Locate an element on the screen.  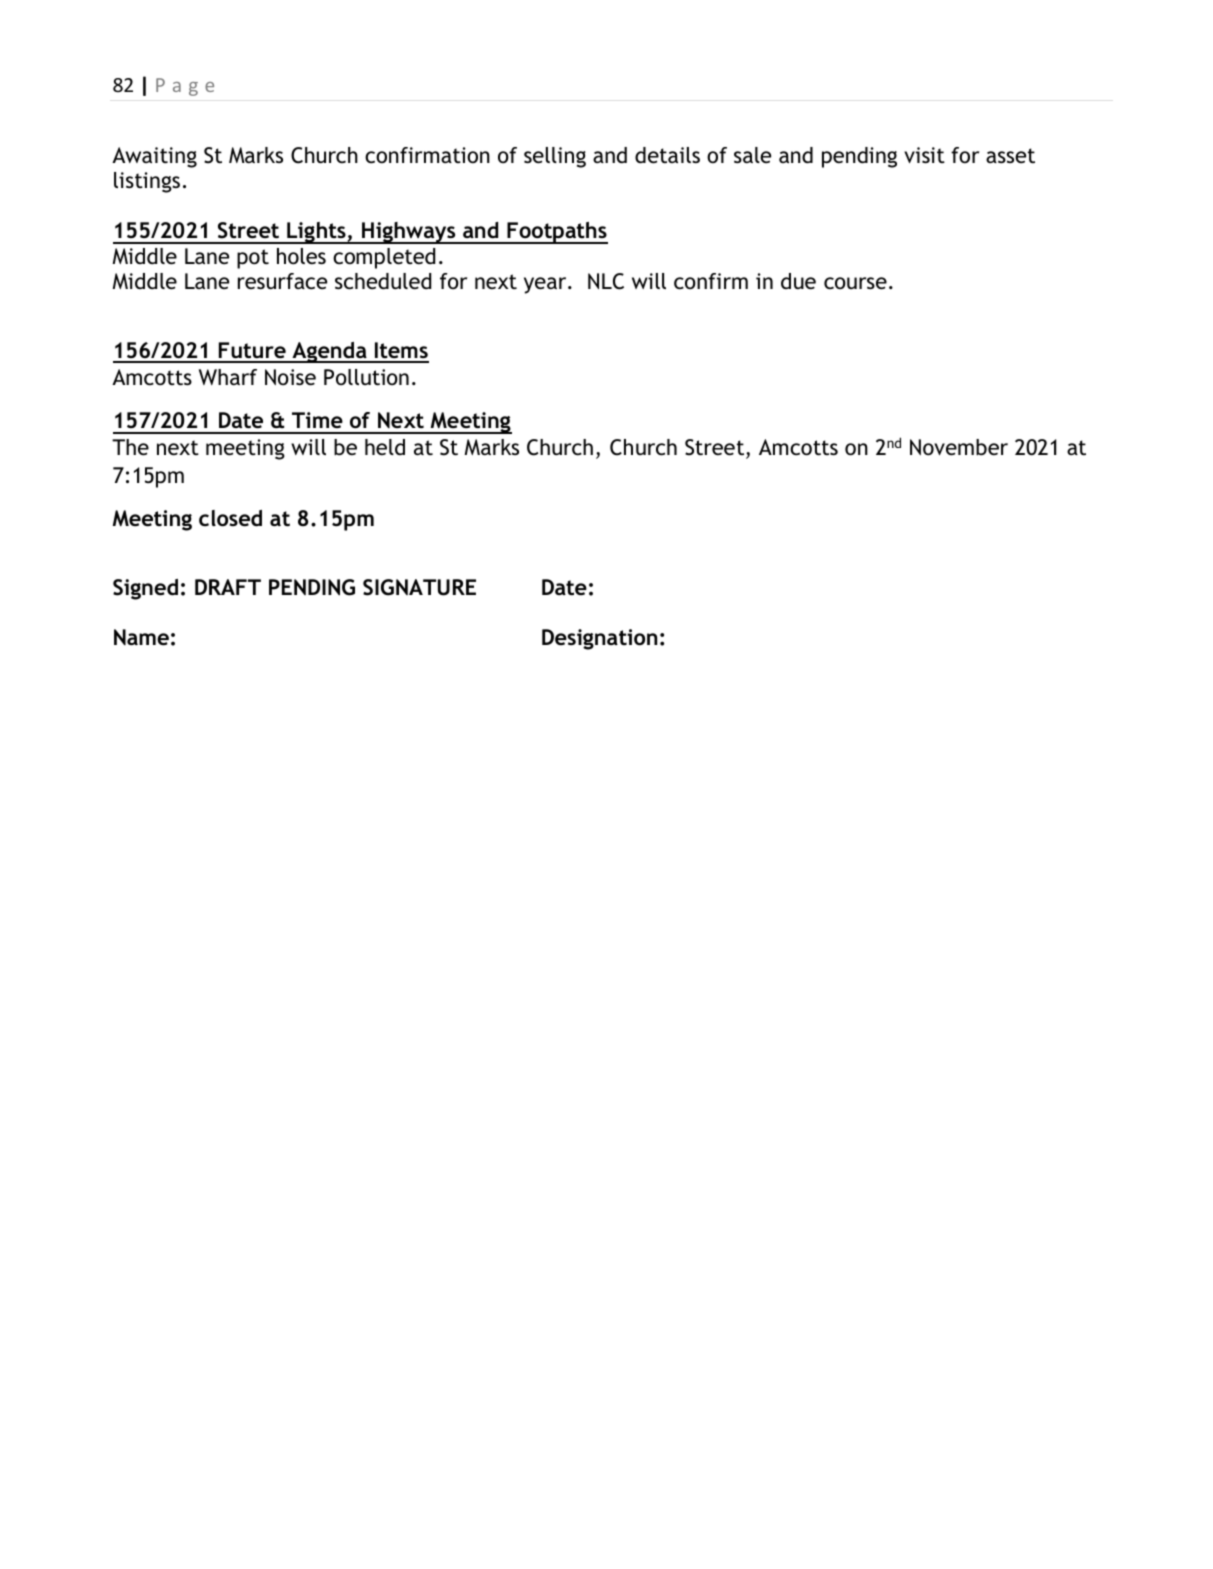
Wharf is located at coordinates (228, 377).
